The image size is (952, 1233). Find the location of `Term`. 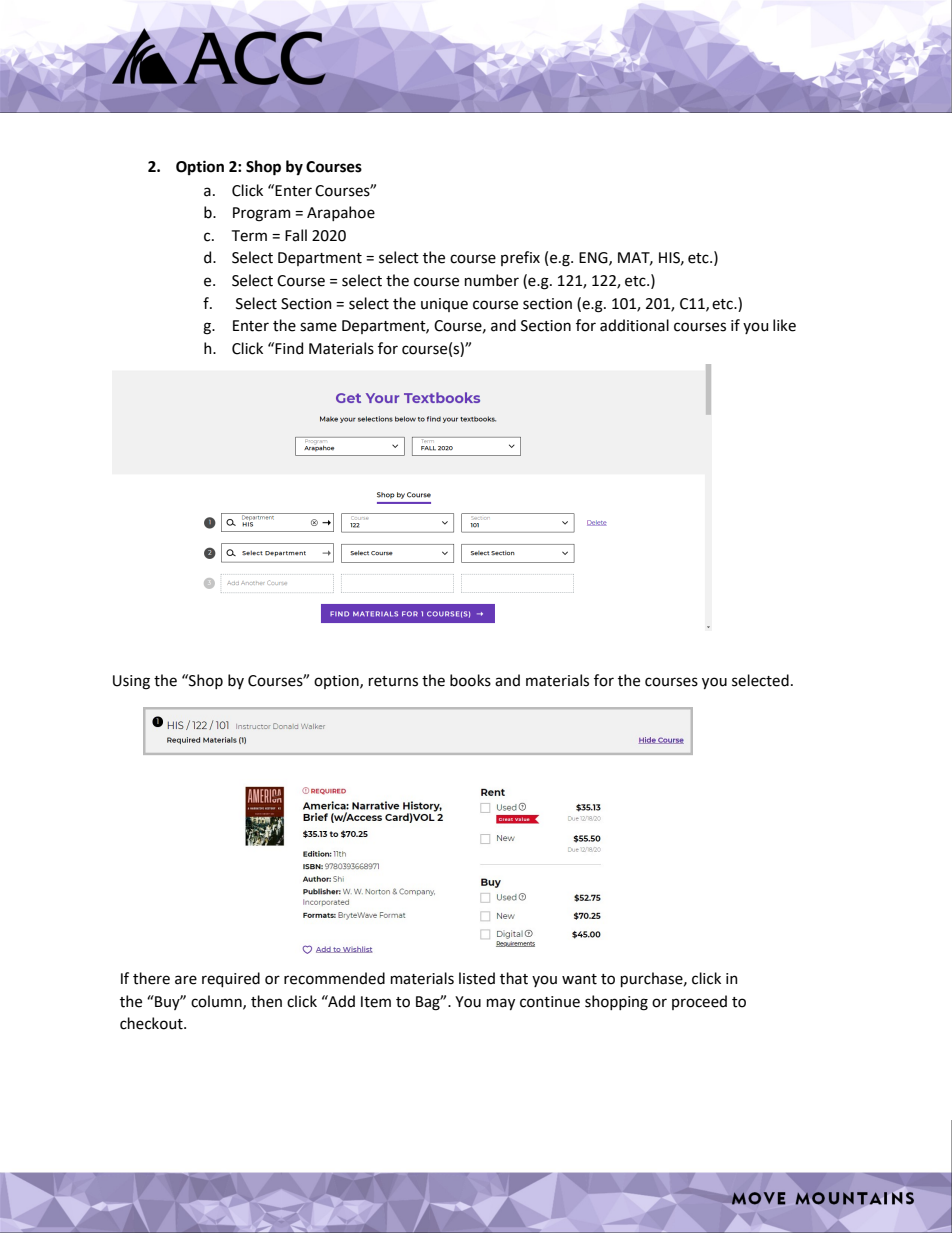

Term is located at coordinates (249, 236).
